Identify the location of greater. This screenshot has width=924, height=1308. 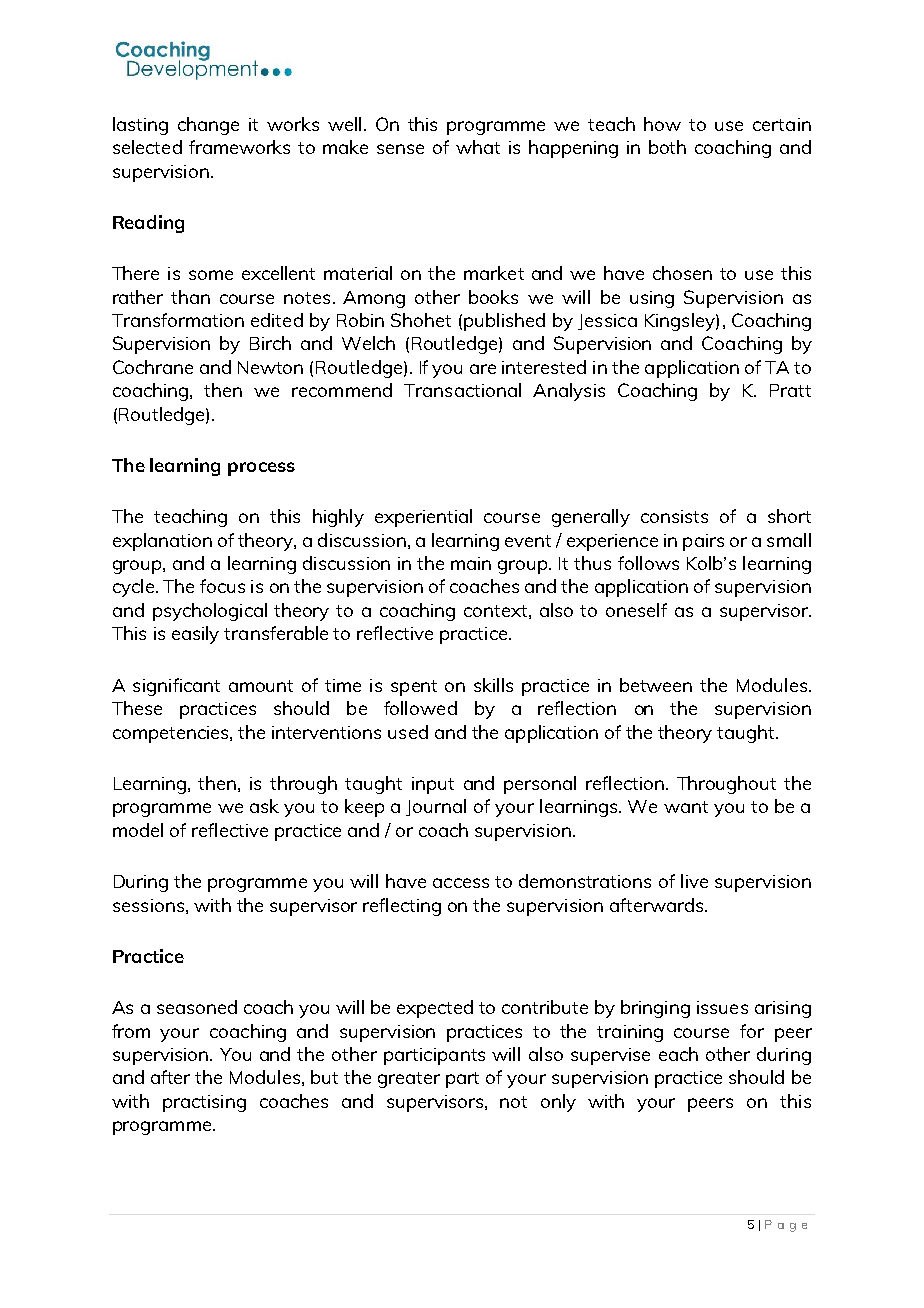
(409, 1080).
